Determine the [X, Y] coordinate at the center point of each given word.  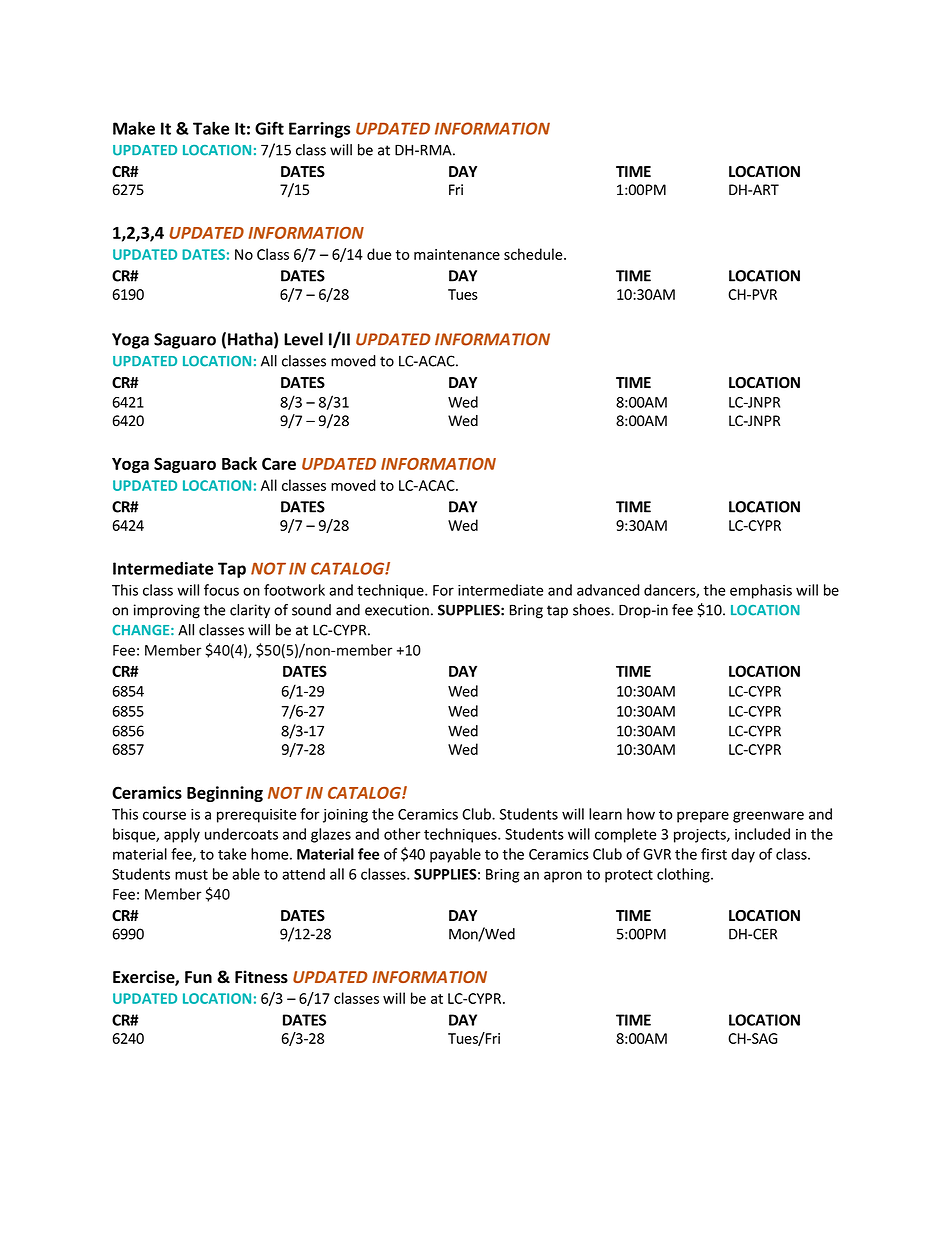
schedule [534, 254]
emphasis [761, 591]
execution [397, 610]
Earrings [319, 130]
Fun [198, 977]
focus [221, 590]
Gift [269, 128]
